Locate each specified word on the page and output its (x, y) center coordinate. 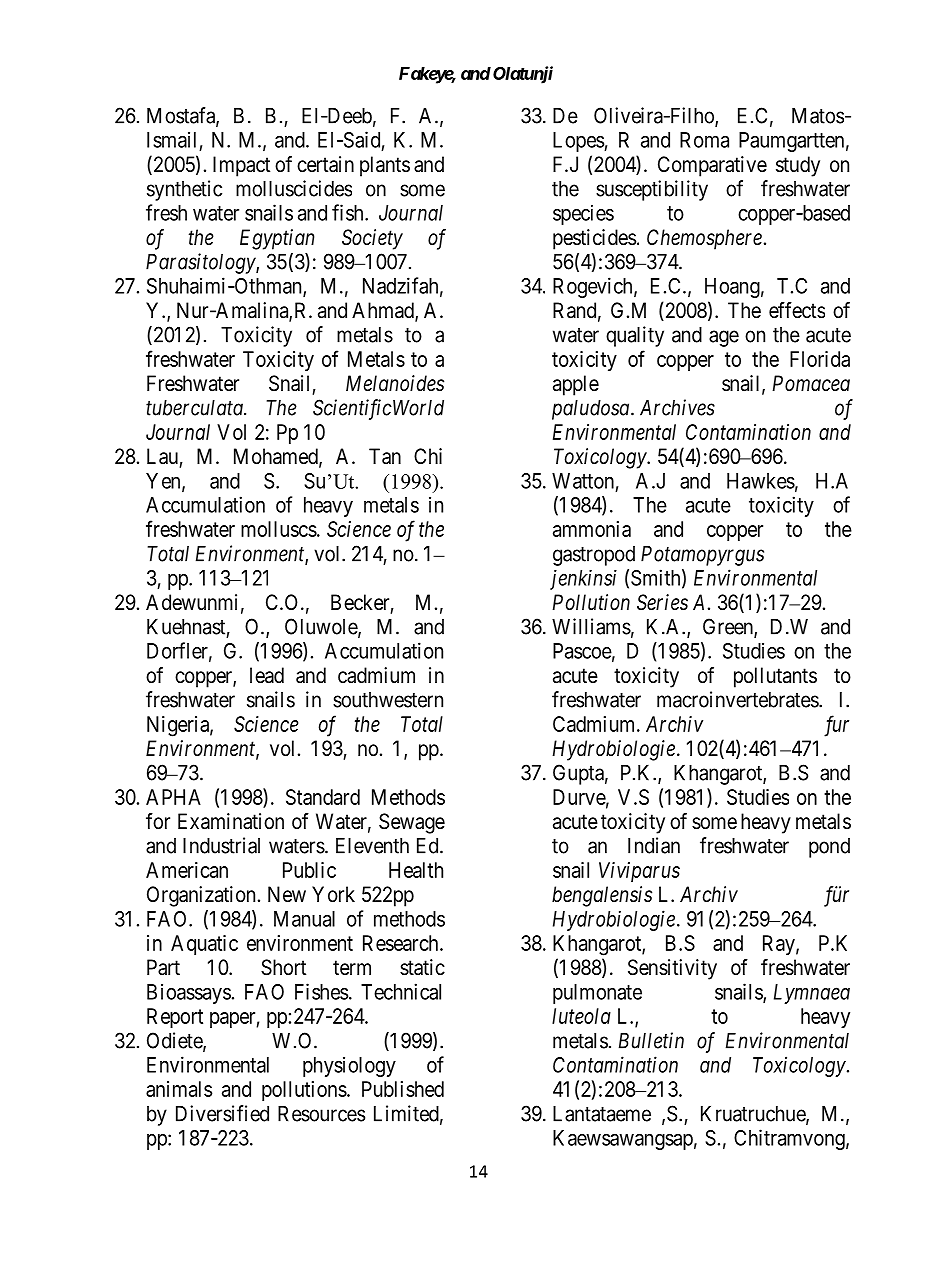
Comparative (712, 166)
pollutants (775, 677)
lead (267, 675)
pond (829, 848)
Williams (591, 626)
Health (416, 870)
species (583, 215)
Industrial (221, 845)
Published (403, 1089)
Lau (162, 456)
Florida (820, 359)
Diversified (222, 1113)
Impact (241, 166)
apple (576, 385)
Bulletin (651, 1040)
